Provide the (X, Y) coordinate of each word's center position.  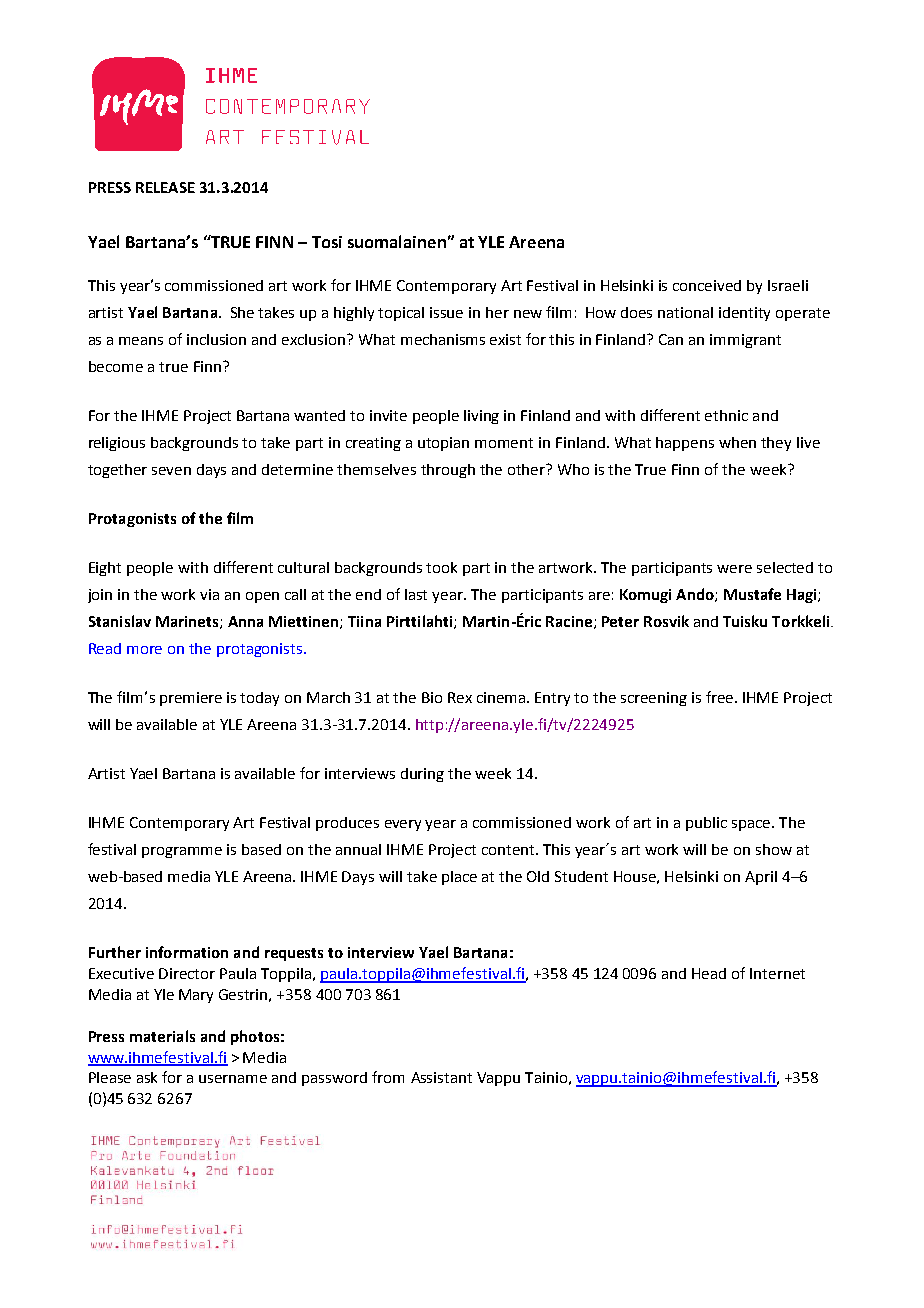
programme (182, 852)
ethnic (726, 415)
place (459, 878)
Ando (696, 595)
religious (117, 444)
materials (162, 1036)
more (144, 650)
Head (709, 973)
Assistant (441, 1077)
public (706, 824)
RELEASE (165, 187)
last (416, 594)
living (481, 417)
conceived (707, 285)
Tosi (327, 242)
